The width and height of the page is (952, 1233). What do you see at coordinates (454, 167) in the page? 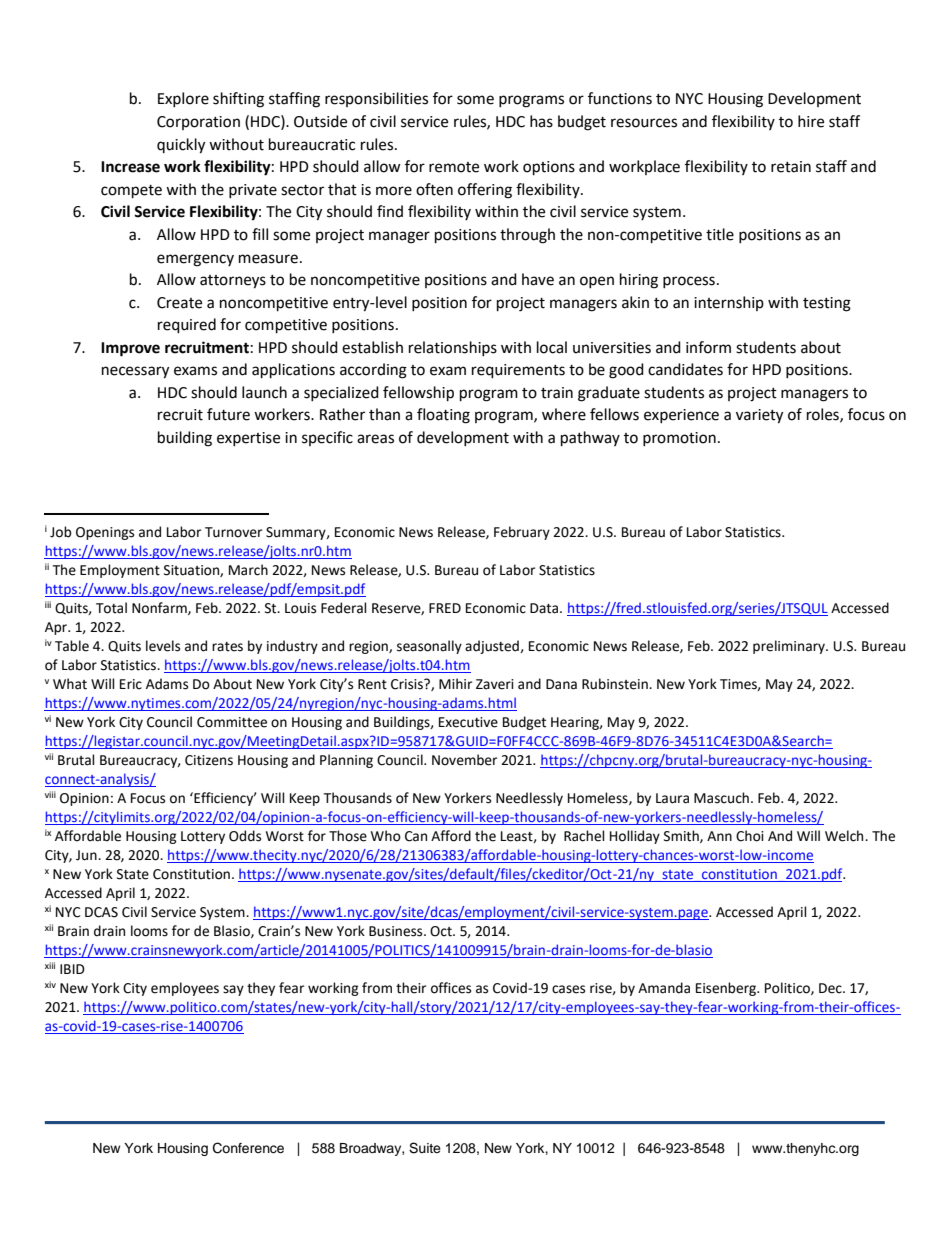
I see `remote` at bounding box center [454, 167].
